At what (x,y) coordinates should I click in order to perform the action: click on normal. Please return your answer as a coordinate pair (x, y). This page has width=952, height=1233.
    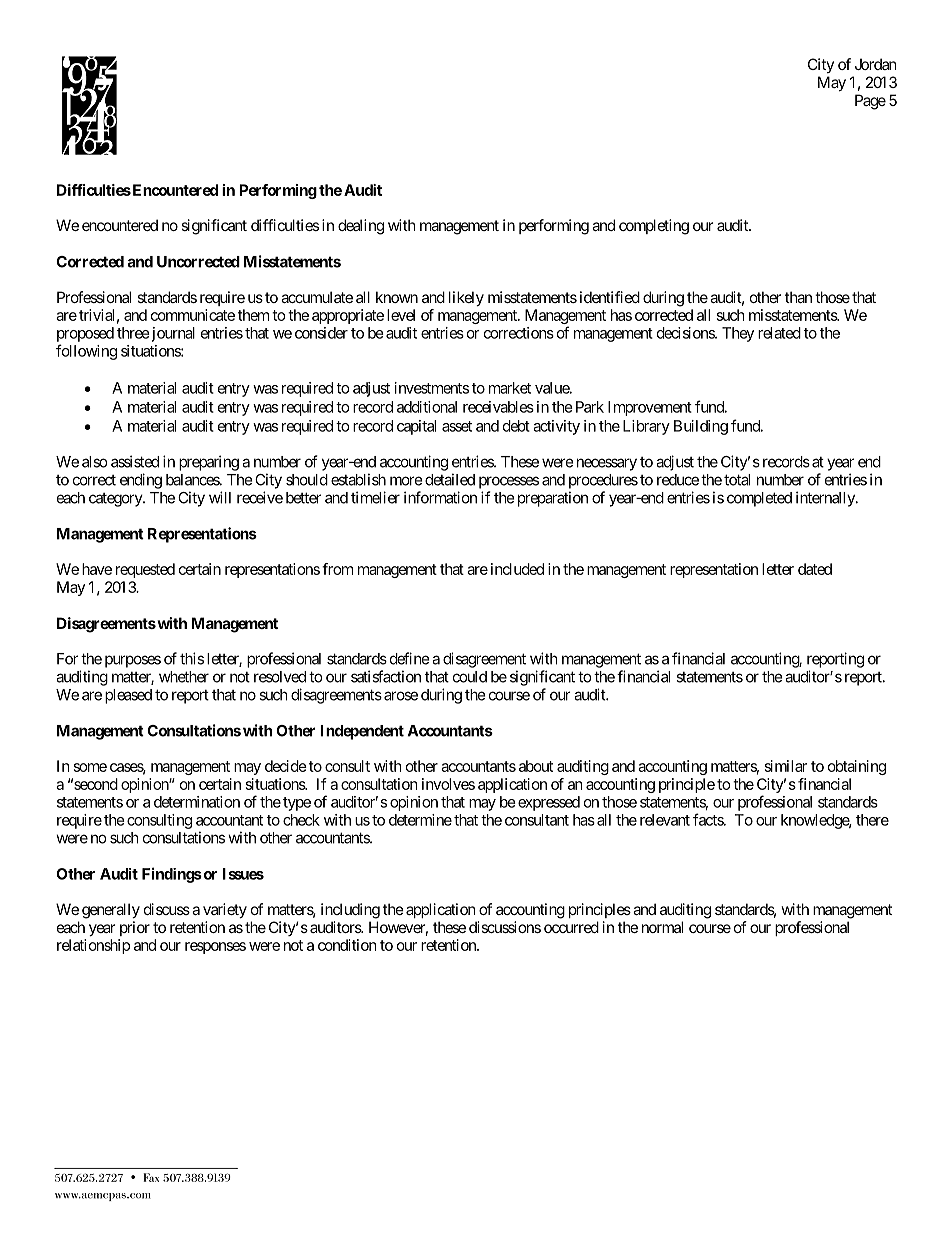
    Looking at the image, I should click on (662, 927).
